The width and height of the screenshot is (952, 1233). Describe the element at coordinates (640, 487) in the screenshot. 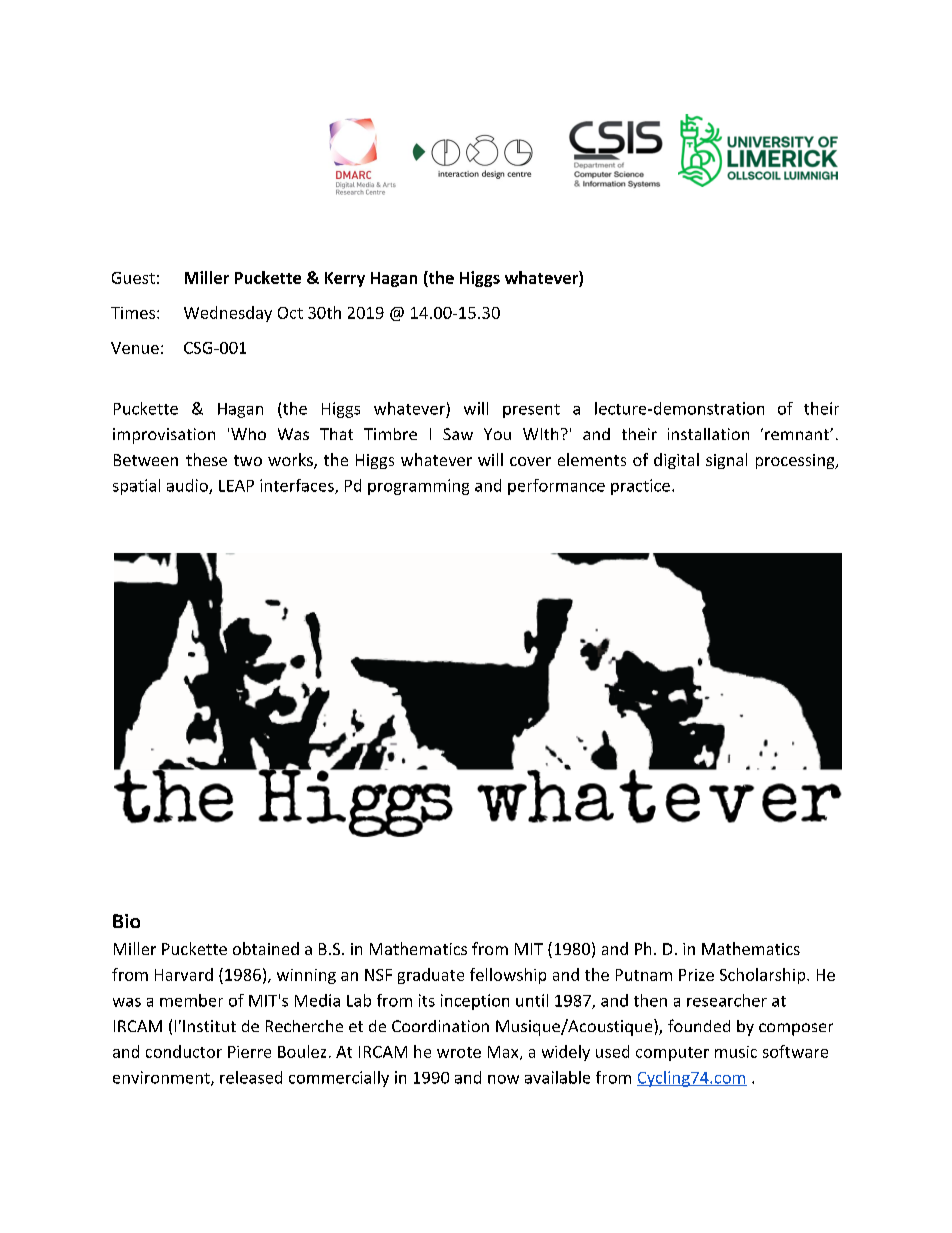

I see `practice` at that location.
